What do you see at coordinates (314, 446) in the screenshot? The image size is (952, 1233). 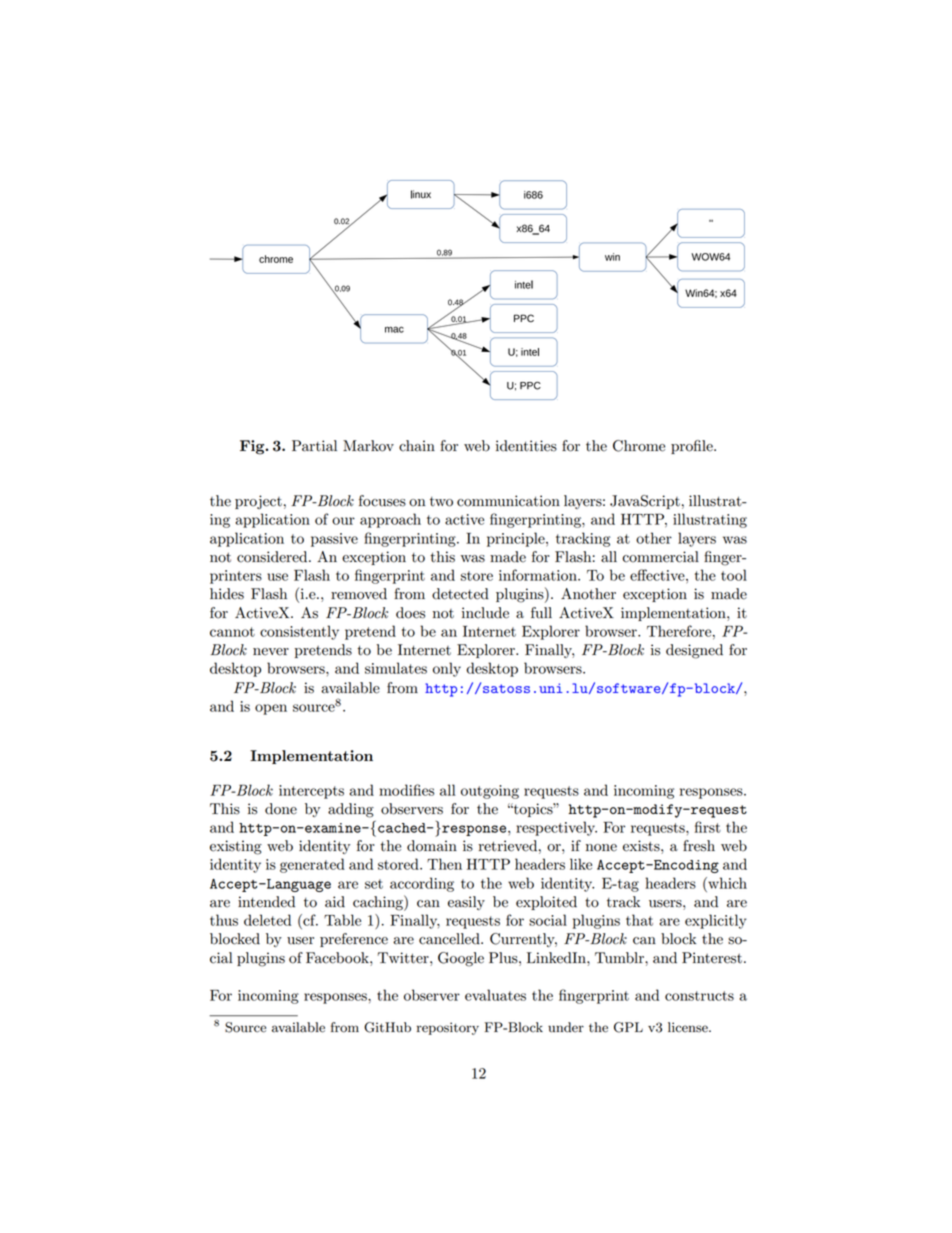 I see `Partial` at bounding box center [314, 446].
